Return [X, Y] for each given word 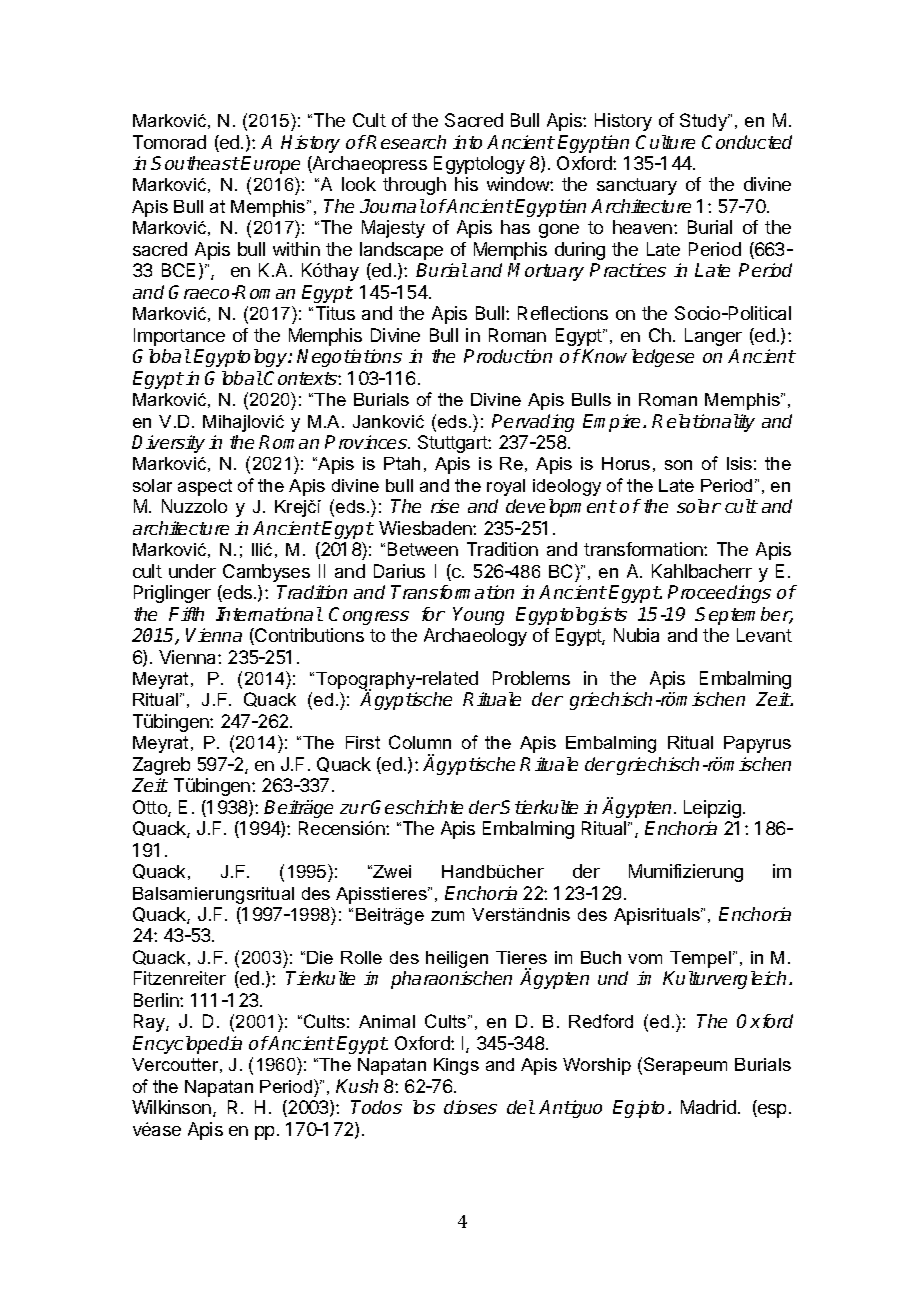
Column [420, 742]
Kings [456, 1066]
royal [506, 487]
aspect [205, 487]
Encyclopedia [187, 1045]
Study [705, 122]
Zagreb [161, 766]
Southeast [195, 163]
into [467, 142]
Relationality [703, 423]
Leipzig [712, 809]
